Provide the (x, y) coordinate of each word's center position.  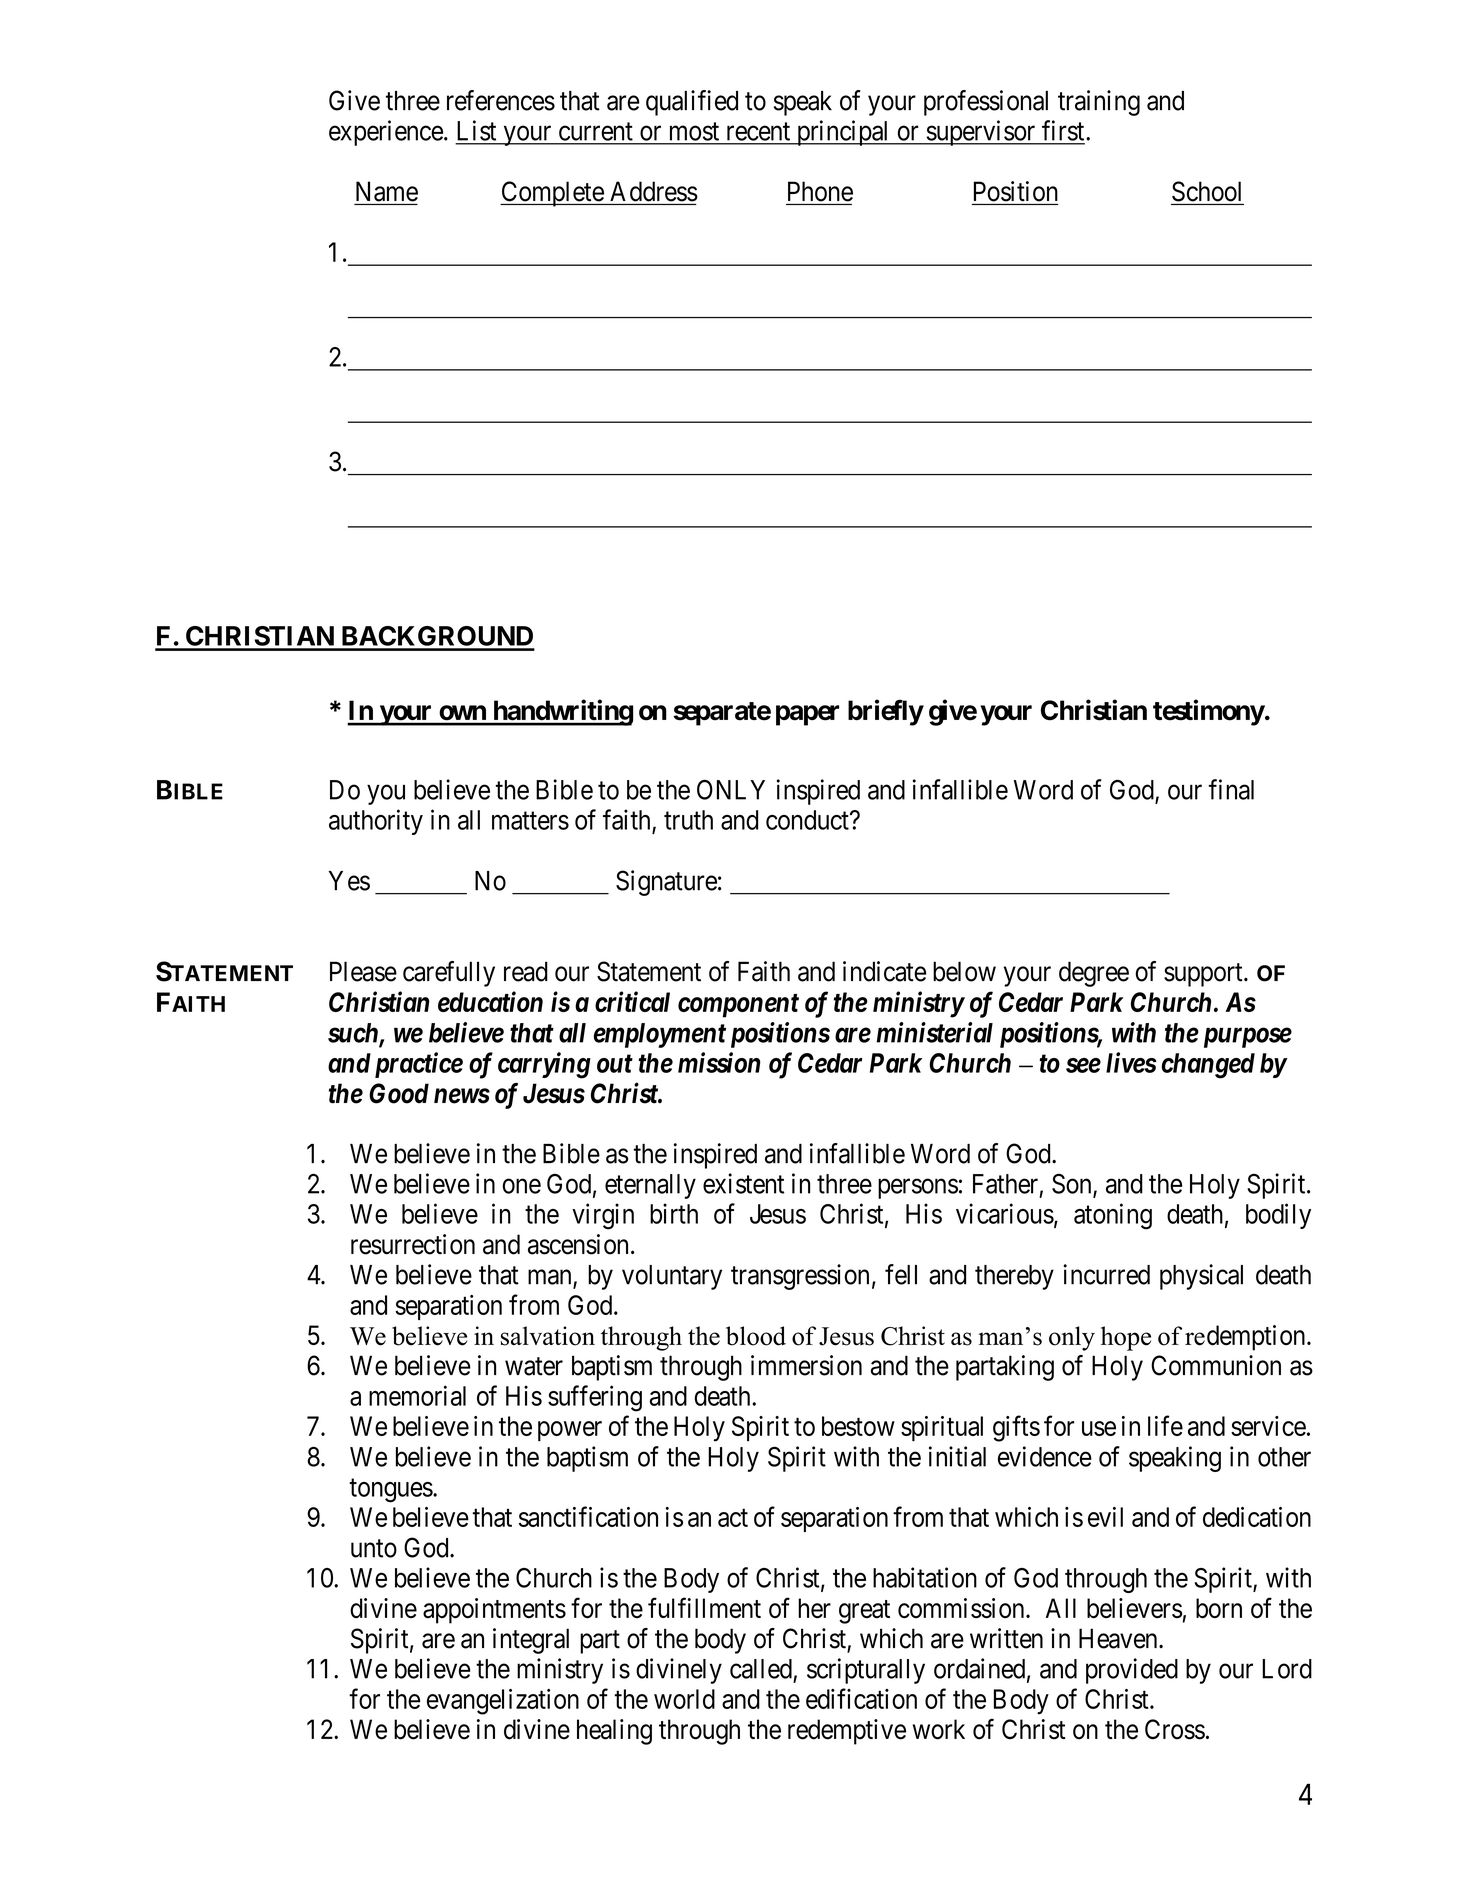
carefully (449, 974)
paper (807, 715)
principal (843, 133)
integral (531, 1641)
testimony (1209, 712)
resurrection (413, 1244)
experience (386, 133)
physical (1201, 1277)
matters (530, 821)
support (1204, 975)
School (1206, 191)
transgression (800, 1277)
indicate (884, 971)
